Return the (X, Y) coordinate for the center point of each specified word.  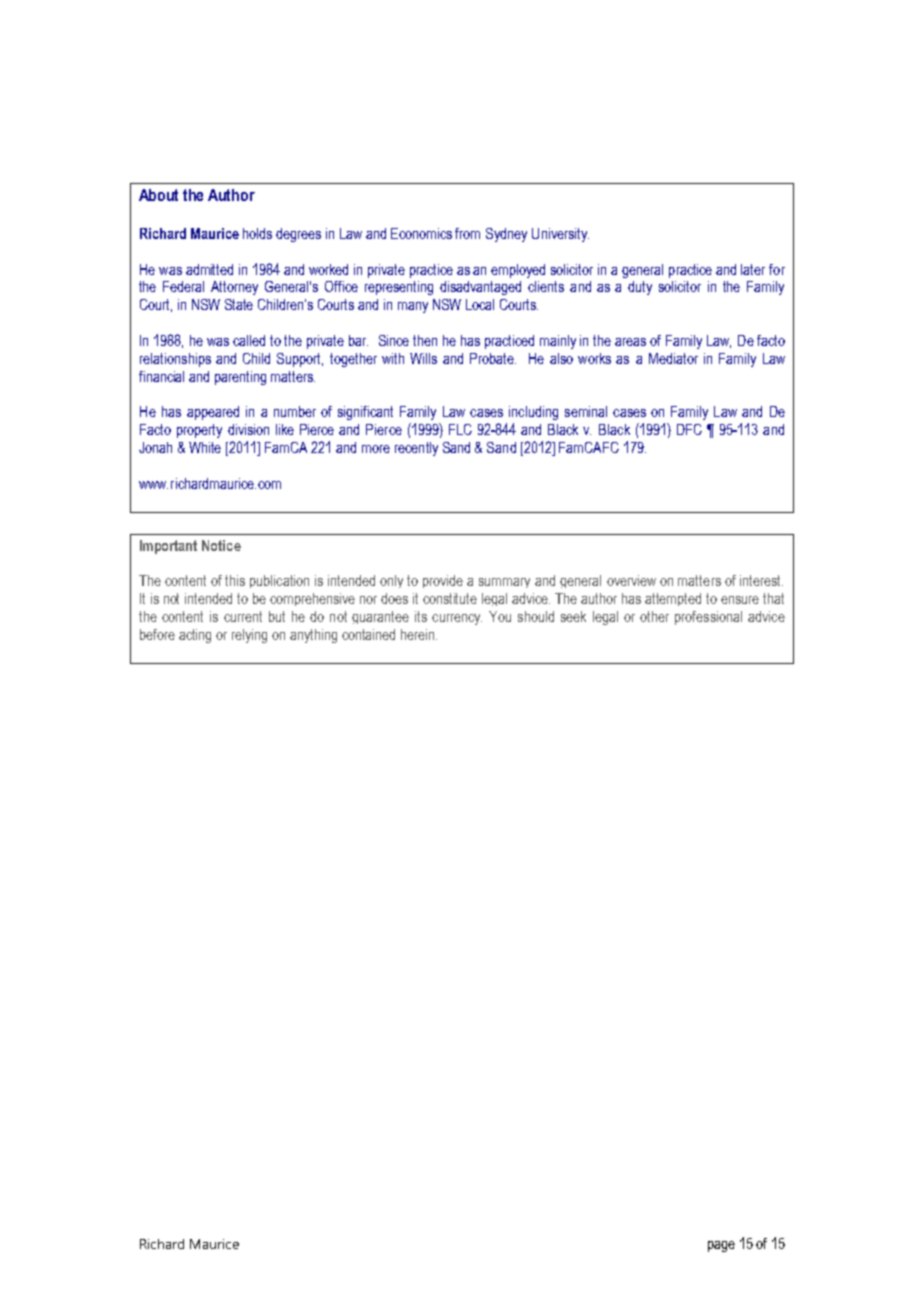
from (467, 233)
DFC (689, 429)
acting (195, 636)
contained (368, 634)
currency (457, 619)
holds (257, 233)
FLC (460, 429)
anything (313, 636)
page (721, 1246)
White (205, 447)
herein (419, 634)
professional (708, 618)
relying (249, 636)
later (753, 269)
